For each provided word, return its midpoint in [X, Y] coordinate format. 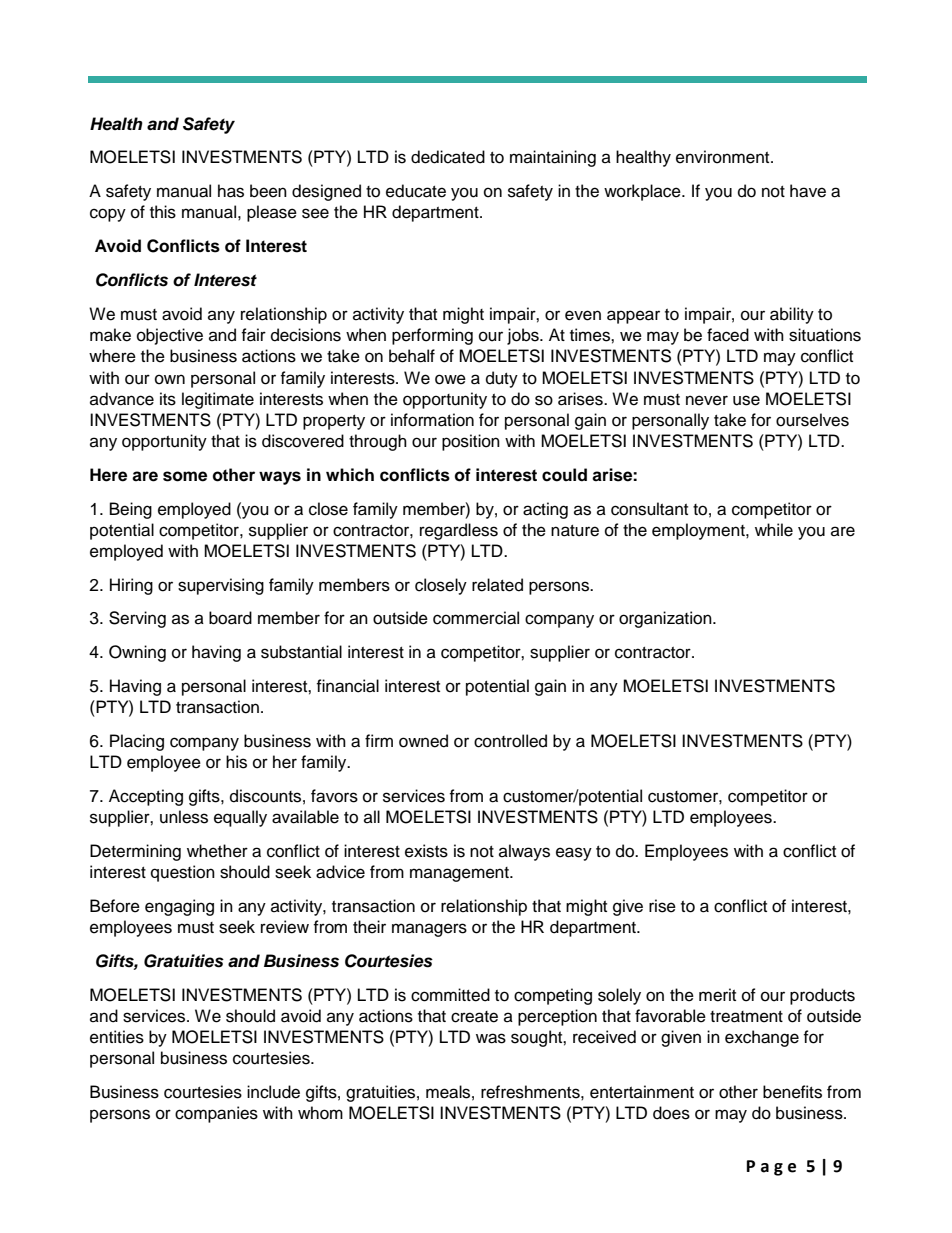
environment [724, 157]
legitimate [218, 400]
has [231, 191]
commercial [476, 618]
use [746, 400]
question [183, 873]
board [230, 618]
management [460, 874]
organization [666, 619]
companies [216, 1114]
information [432, 420]
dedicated [448, 157]
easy [574, 854]
